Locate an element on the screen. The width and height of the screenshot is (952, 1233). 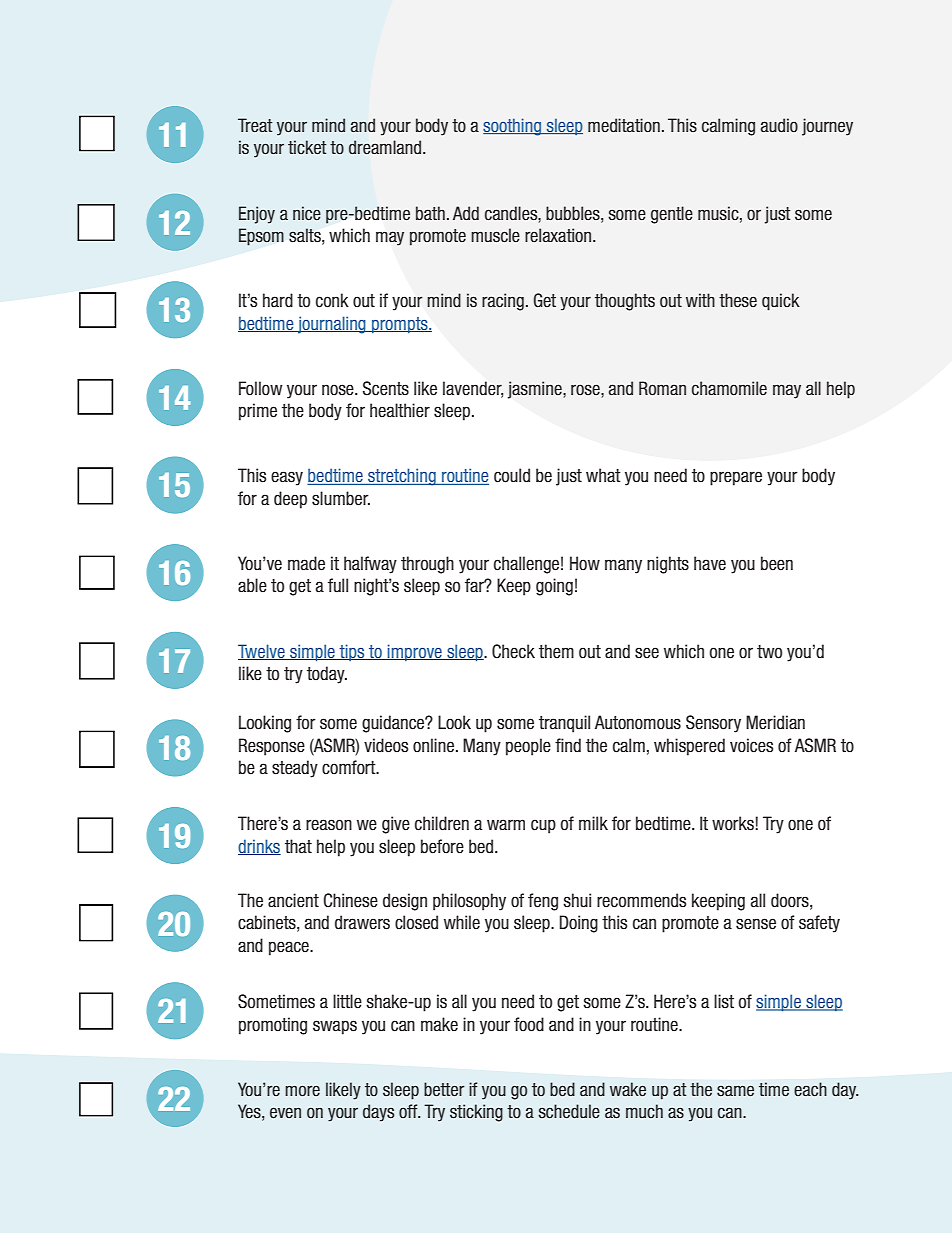
ticket is located at coordinates (307, 147).
